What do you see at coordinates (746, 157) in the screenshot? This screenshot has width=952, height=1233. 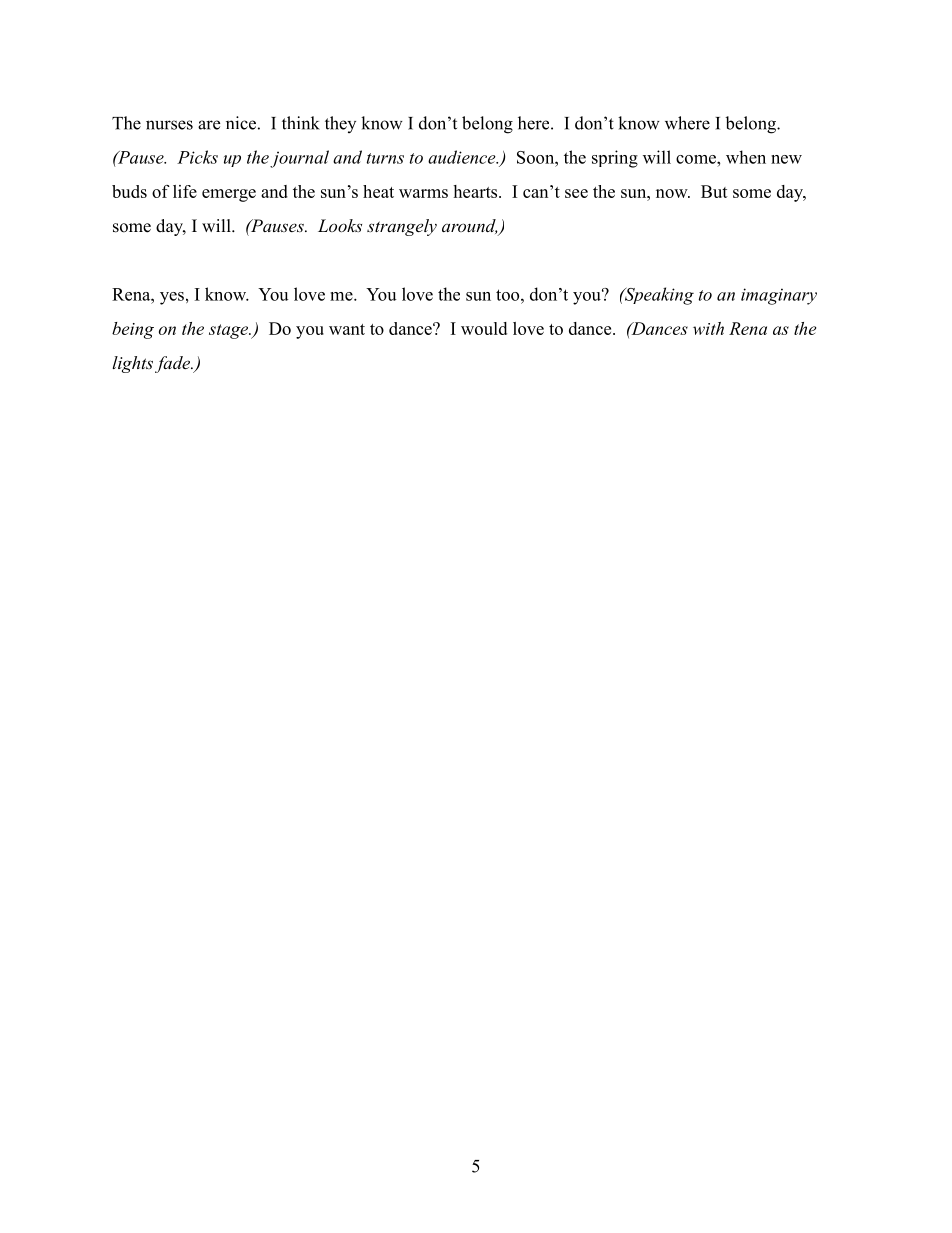 I see `when` at bounding box center [746, 157].
